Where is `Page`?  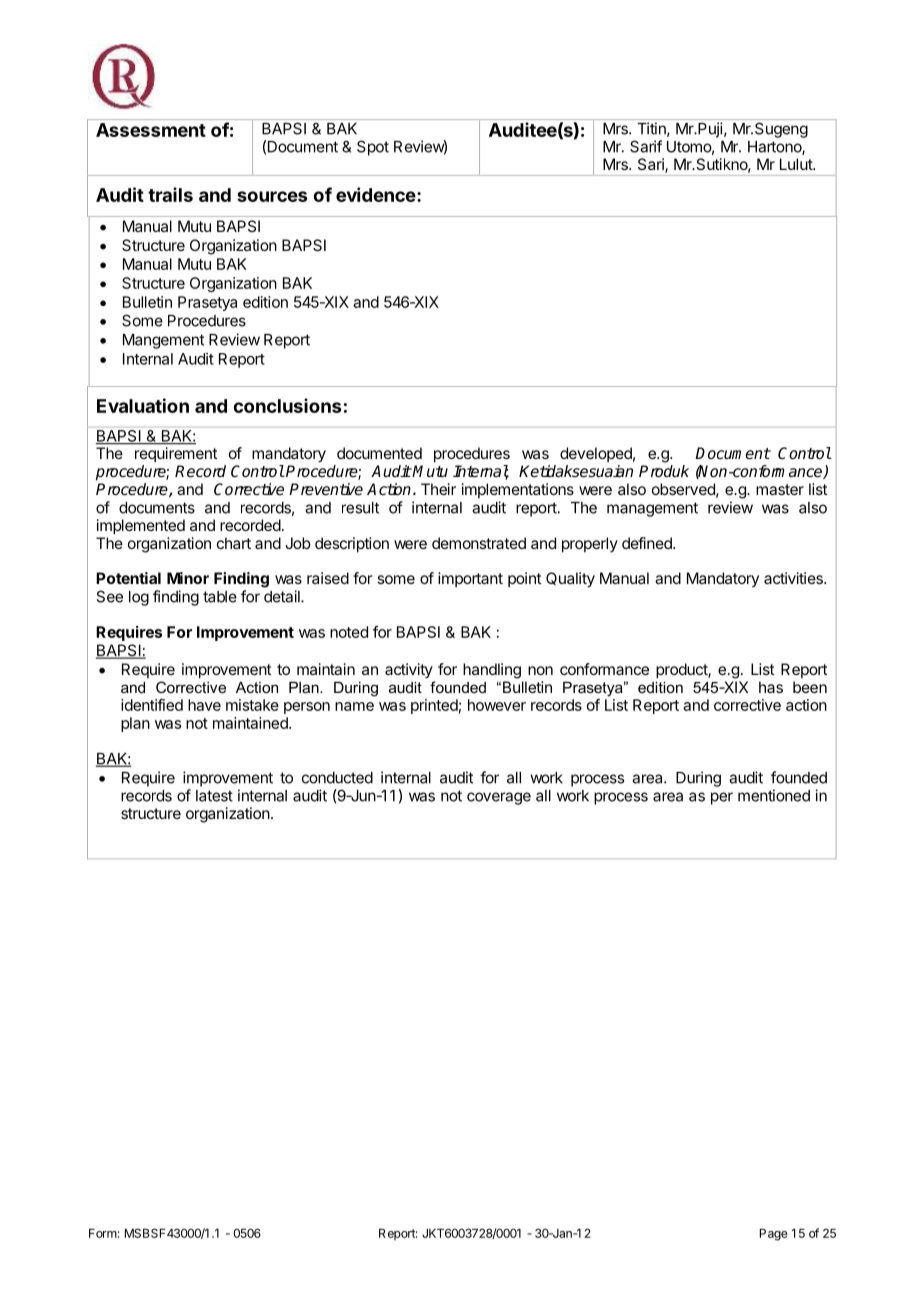 Page is located at coordinates (774, 1234).
